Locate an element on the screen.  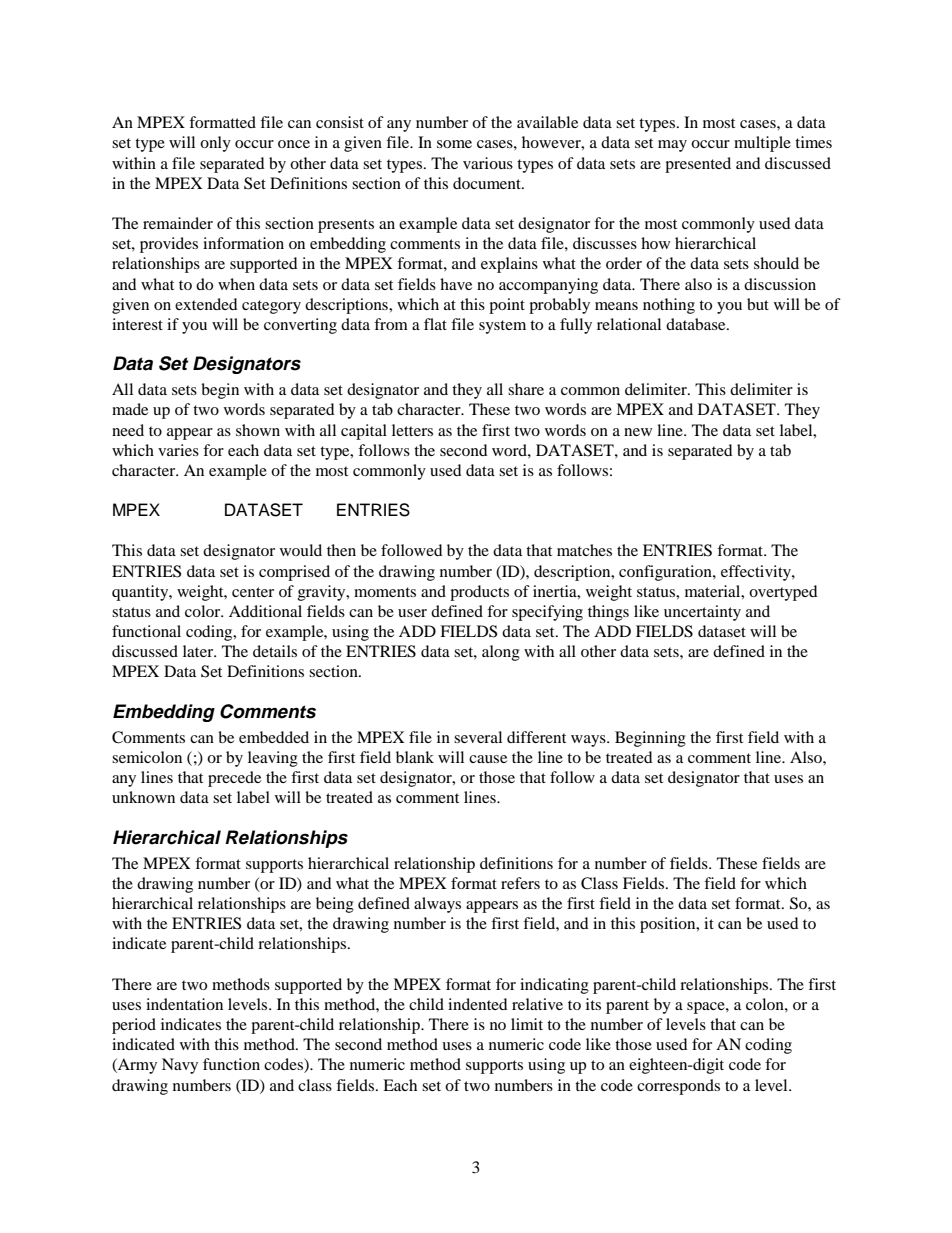
share is located at coordinates (526, 389).
